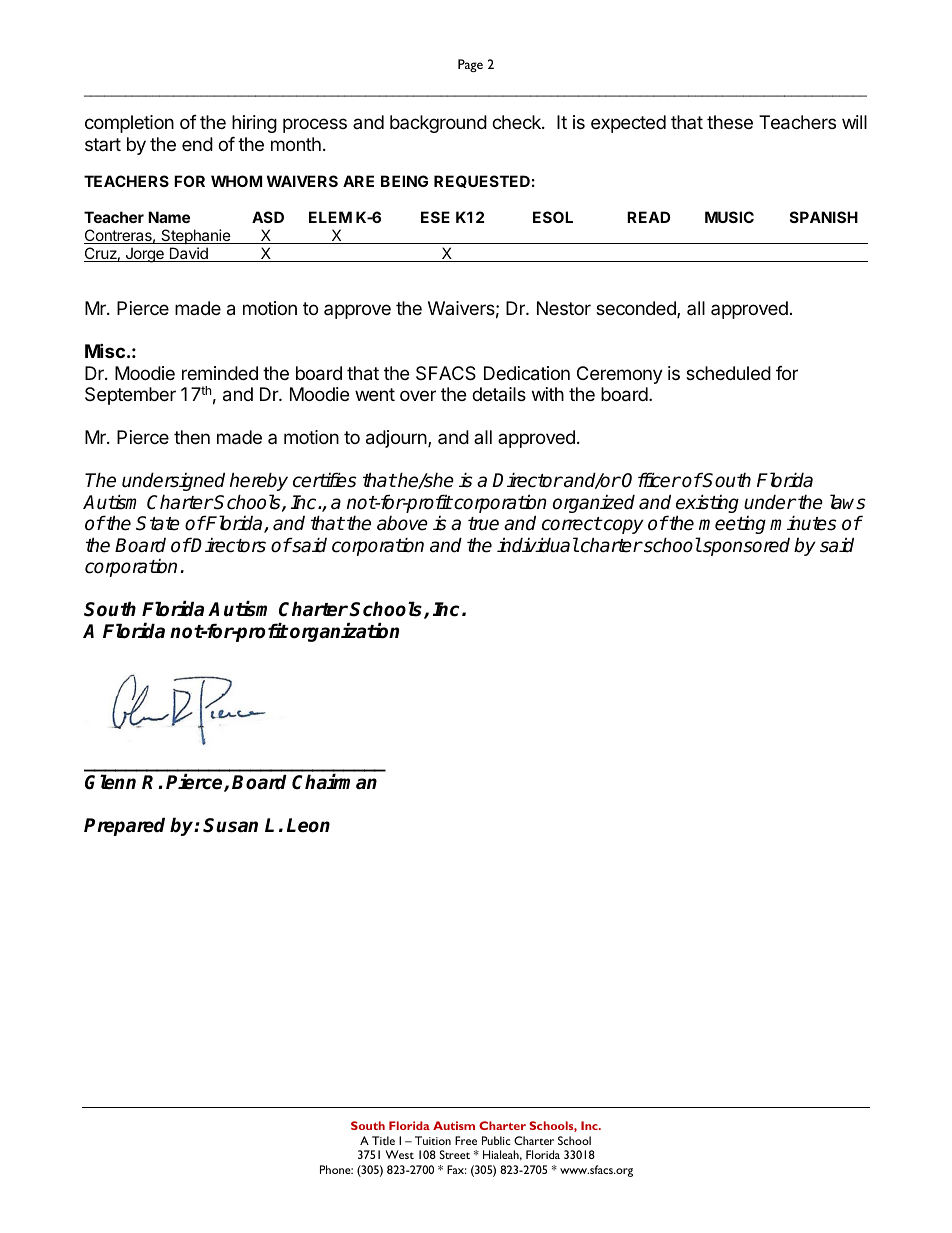  What do you see at coordinates (383, 1140) in the screenshot?
I see `Title` at bounding box center [383, 1140].
